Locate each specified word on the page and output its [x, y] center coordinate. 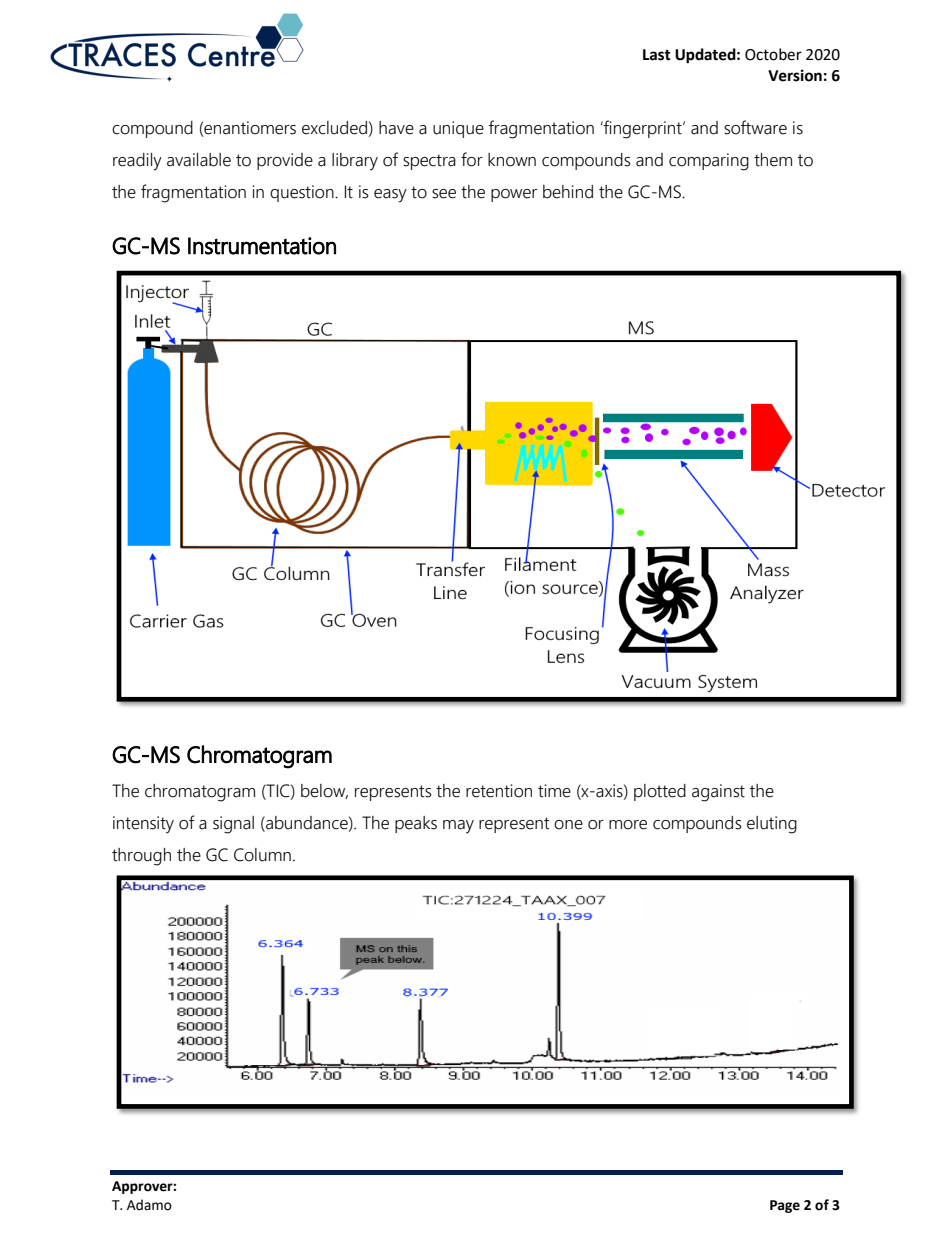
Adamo [149, 1205]
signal [233, 825]
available [199, 160]
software [755, 127]
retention [499, 791]
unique [458, 129]
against [718, 793]
